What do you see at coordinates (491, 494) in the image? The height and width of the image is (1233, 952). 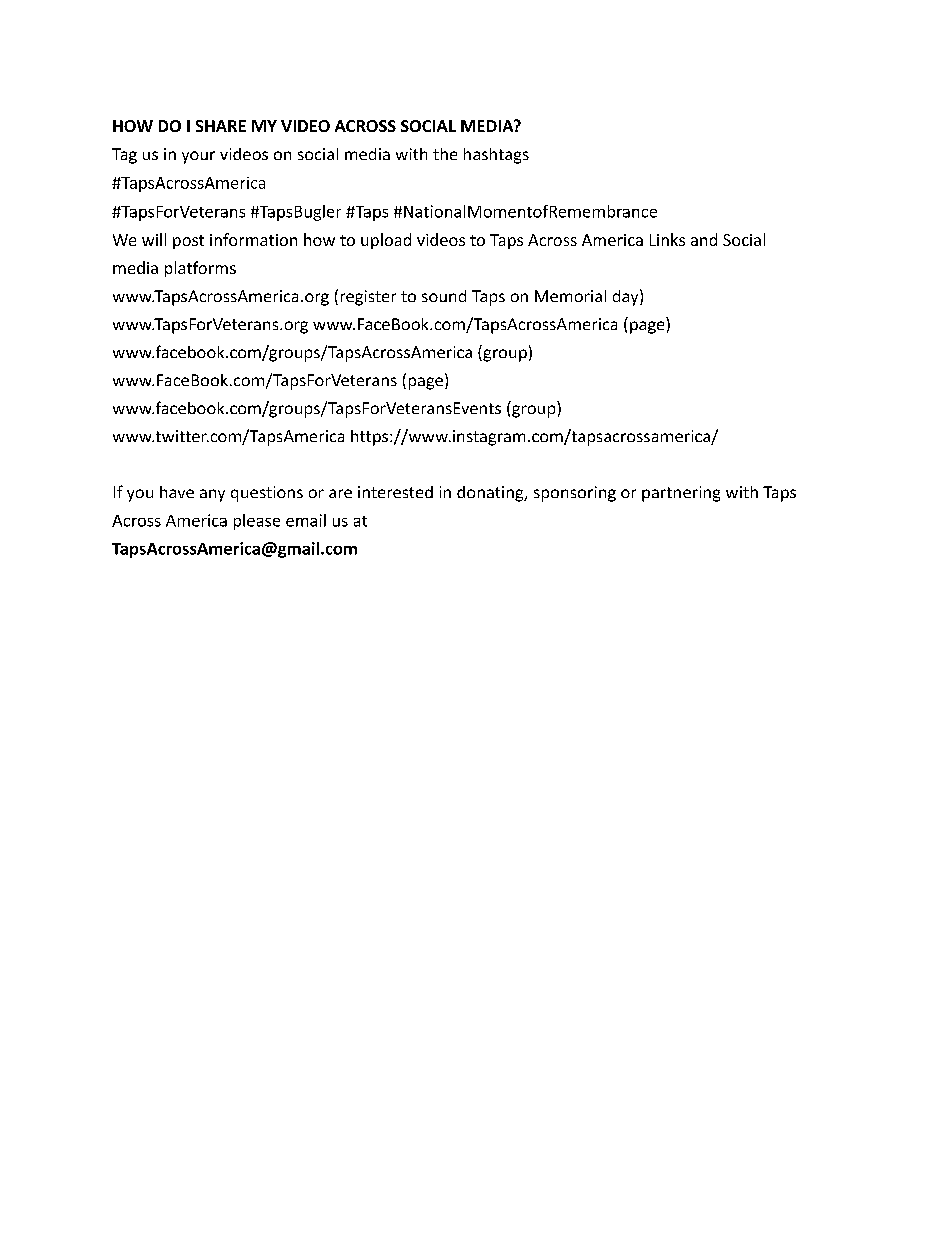 I see `donating` at bounding box center [491, 494].
